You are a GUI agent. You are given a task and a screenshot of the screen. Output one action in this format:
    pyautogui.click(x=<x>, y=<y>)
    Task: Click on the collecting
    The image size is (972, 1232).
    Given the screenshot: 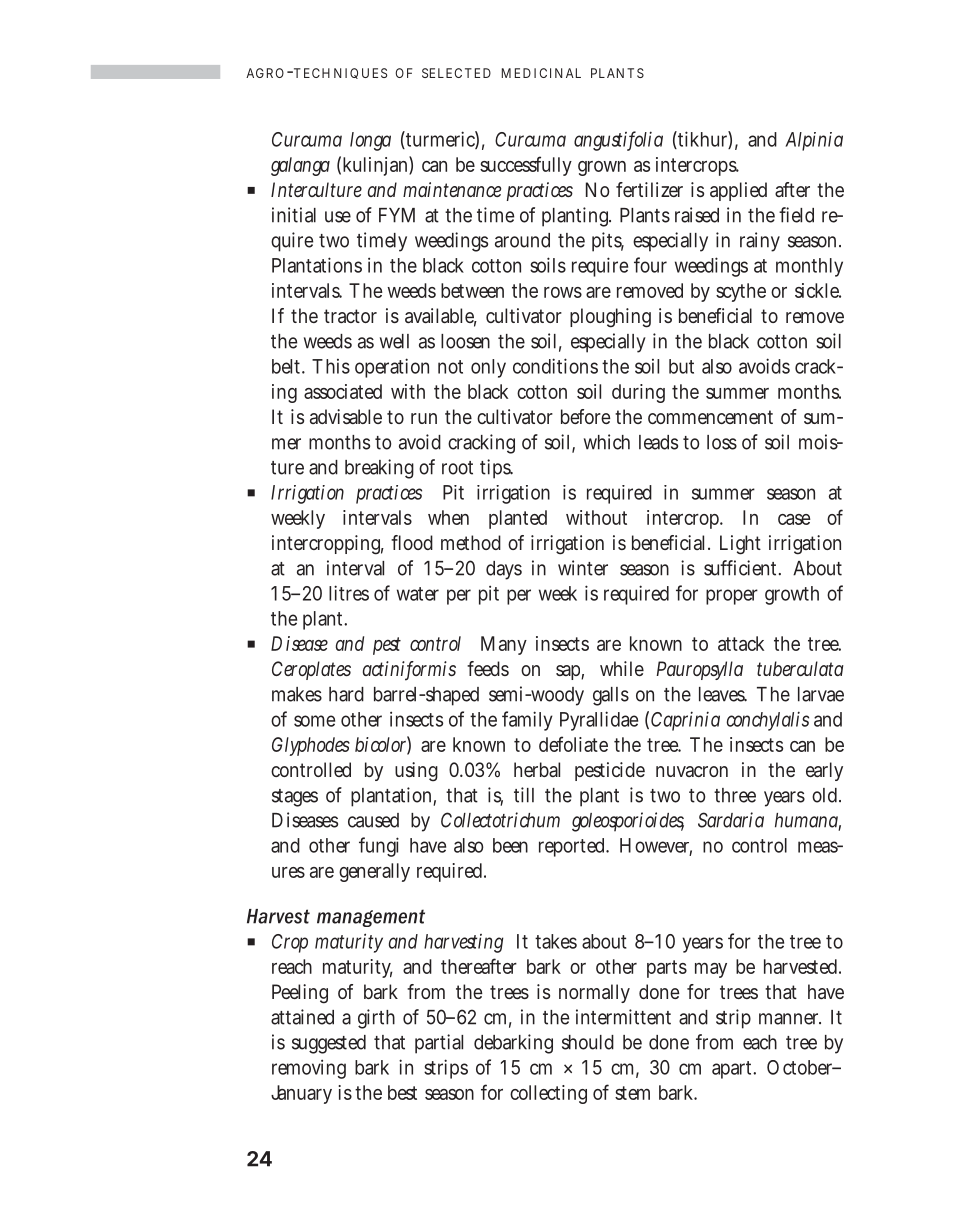 What is the action you would take?
    pyautogui.click(x=548, y=1094)
